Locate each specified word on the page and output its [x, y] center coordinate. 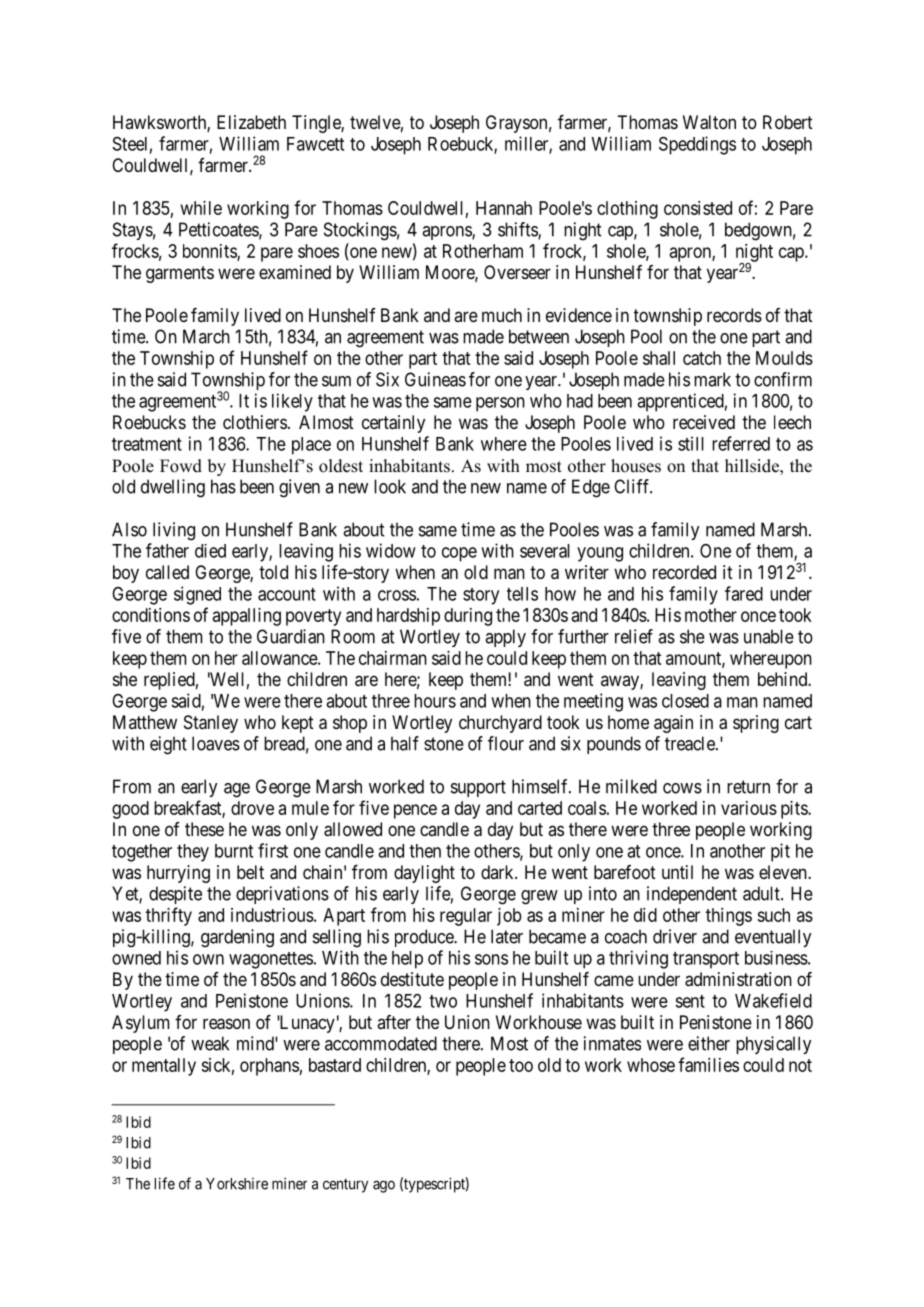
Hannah [504, 208]
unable [769, 636]
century [345, 1186]
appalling [246, 617]
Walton [709, 122]
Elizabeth [251, 122]
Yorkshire [237, 1184]
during [468, 617]
